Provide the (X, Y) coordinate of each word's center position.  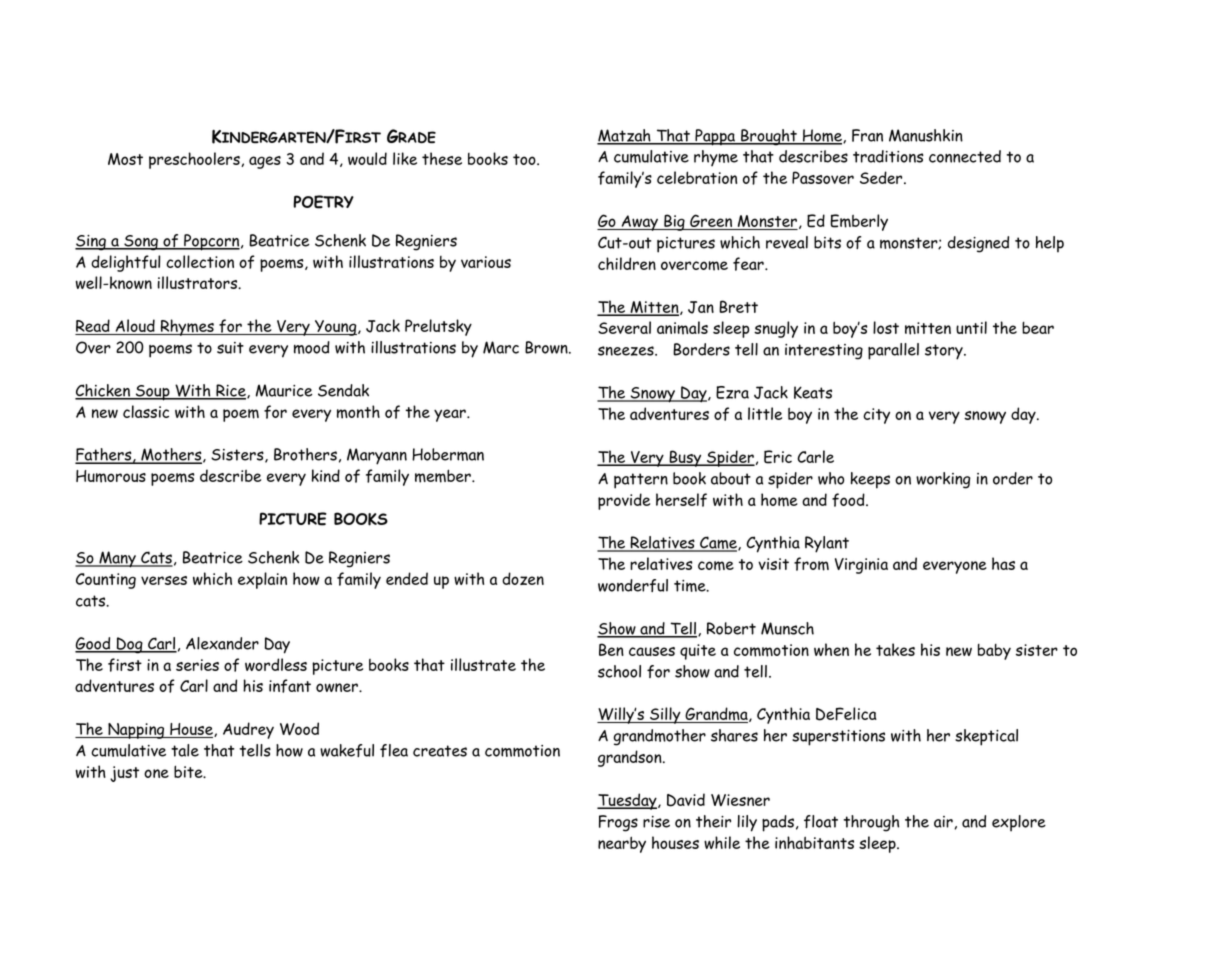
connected (965, 156)
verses (164, 580)
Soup (153, 393)
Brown (547, 347)
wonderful (633, 585)
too (525, 159)
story (945, 352)
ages (265, 162)
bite (189, 771)
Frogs (618, 823)
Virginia (861, 566)
